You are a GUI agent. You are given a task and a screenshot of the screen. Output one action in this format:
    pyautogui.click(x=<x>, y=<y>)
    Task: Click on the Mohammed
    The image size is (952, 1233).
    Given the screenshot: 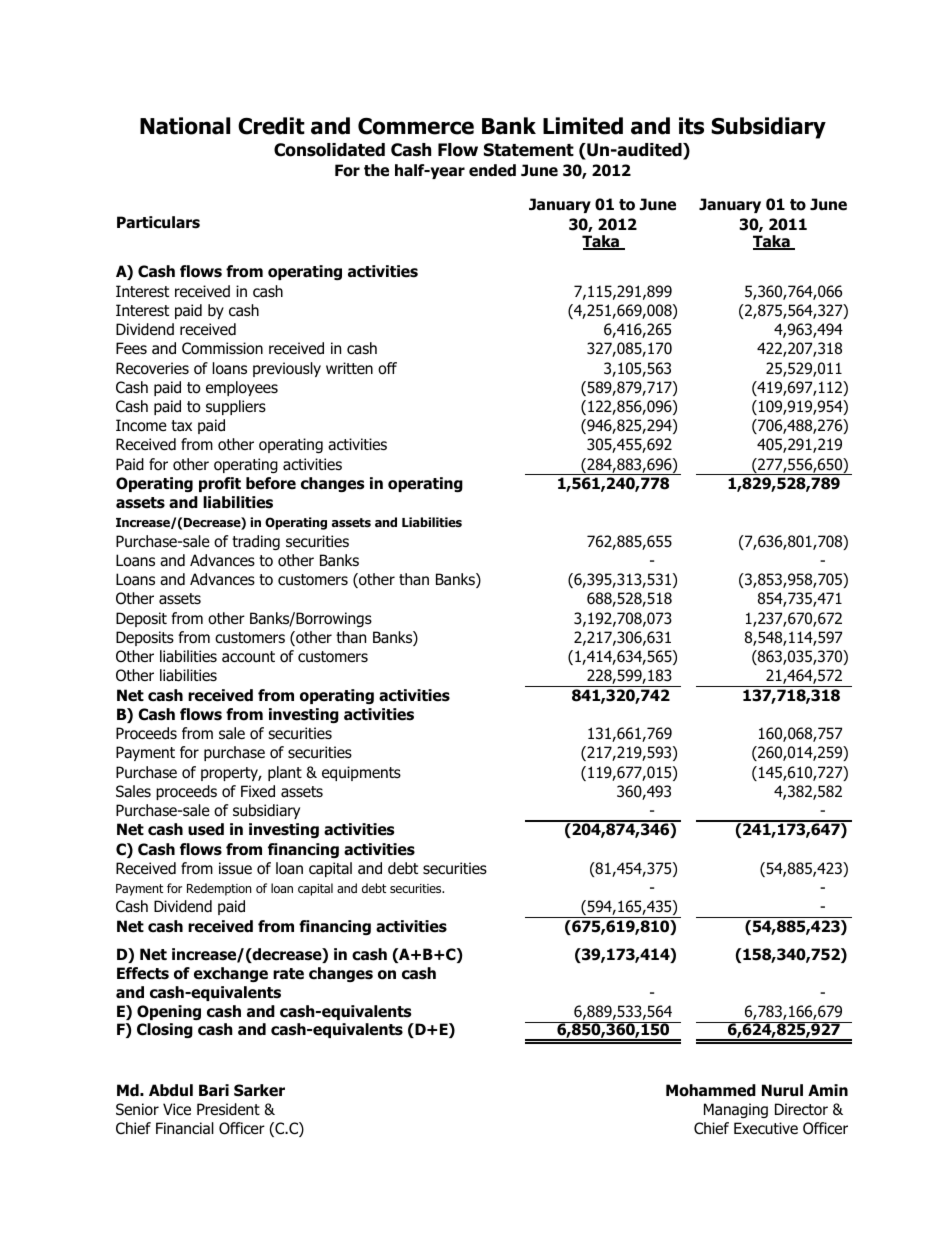 What is the action you would take?
    pyautogui.click(x=711, y=1090)
